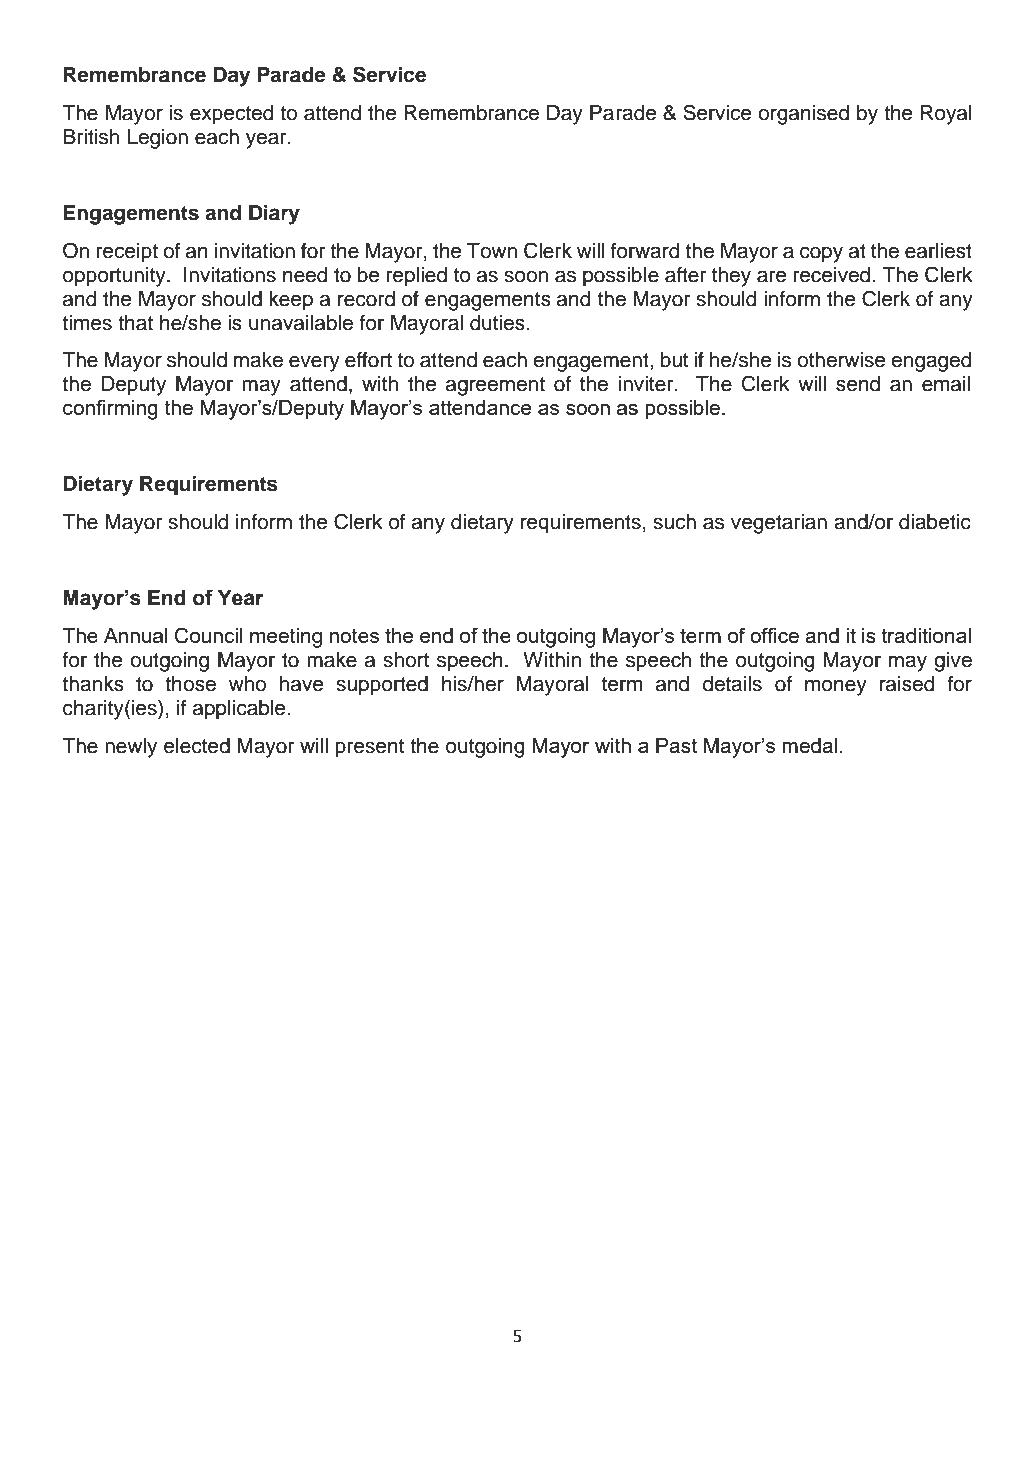 The width and height of the page is (1035, 1463). What do you see at coordinates (157, 139) in the page?
I see `Legion` at bounding box center [157, 139].
